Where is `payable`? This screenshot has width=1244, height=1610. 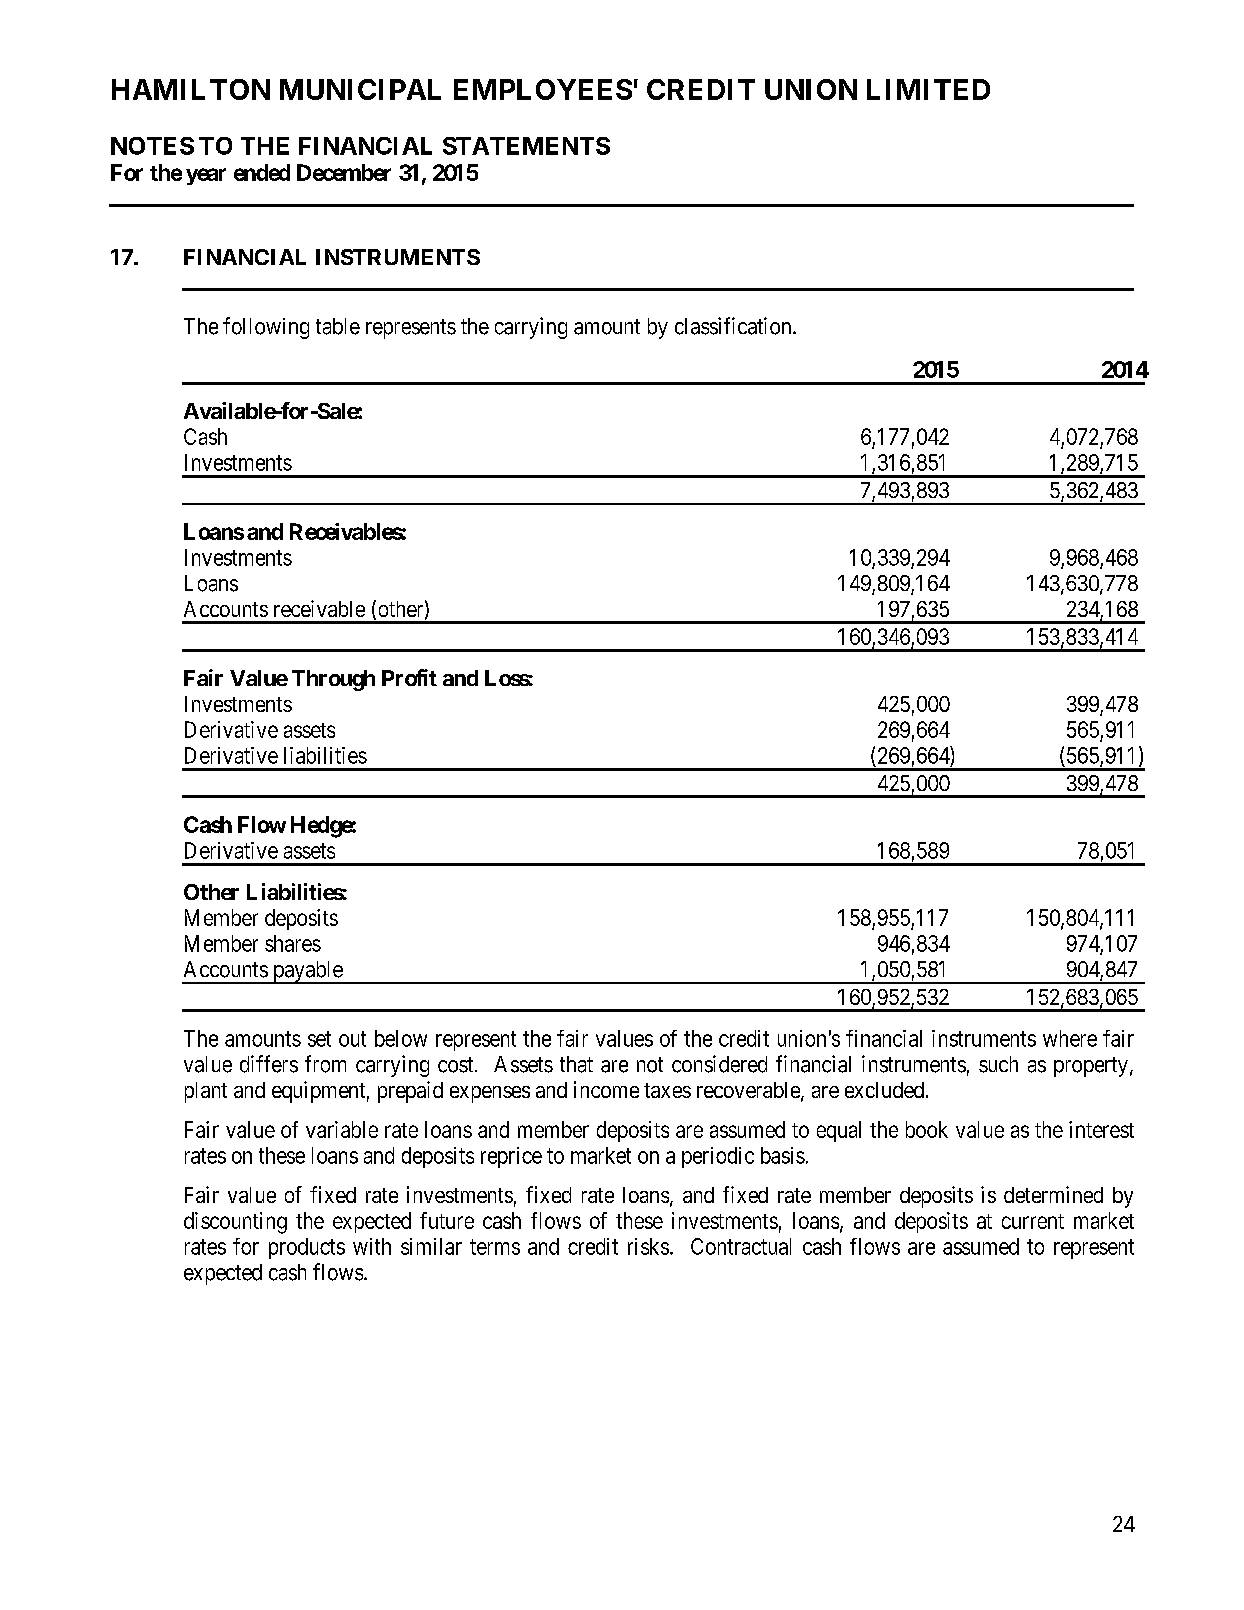
payable is located at coordinates (307, 972).
